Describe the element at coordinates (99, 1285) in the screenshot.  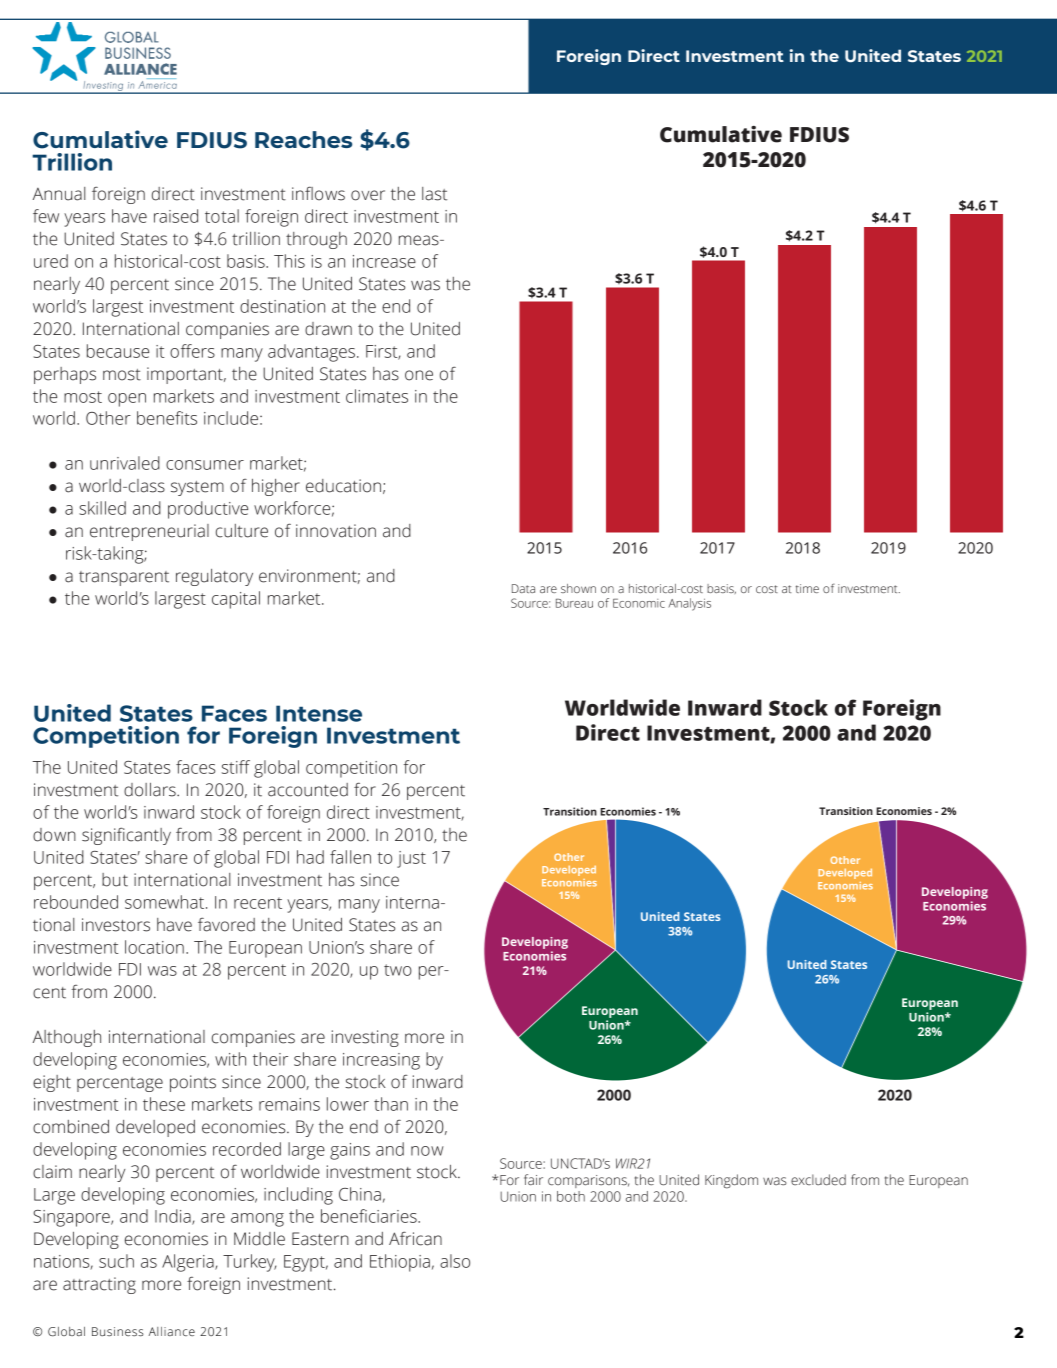
I see `attracting` at that location.
